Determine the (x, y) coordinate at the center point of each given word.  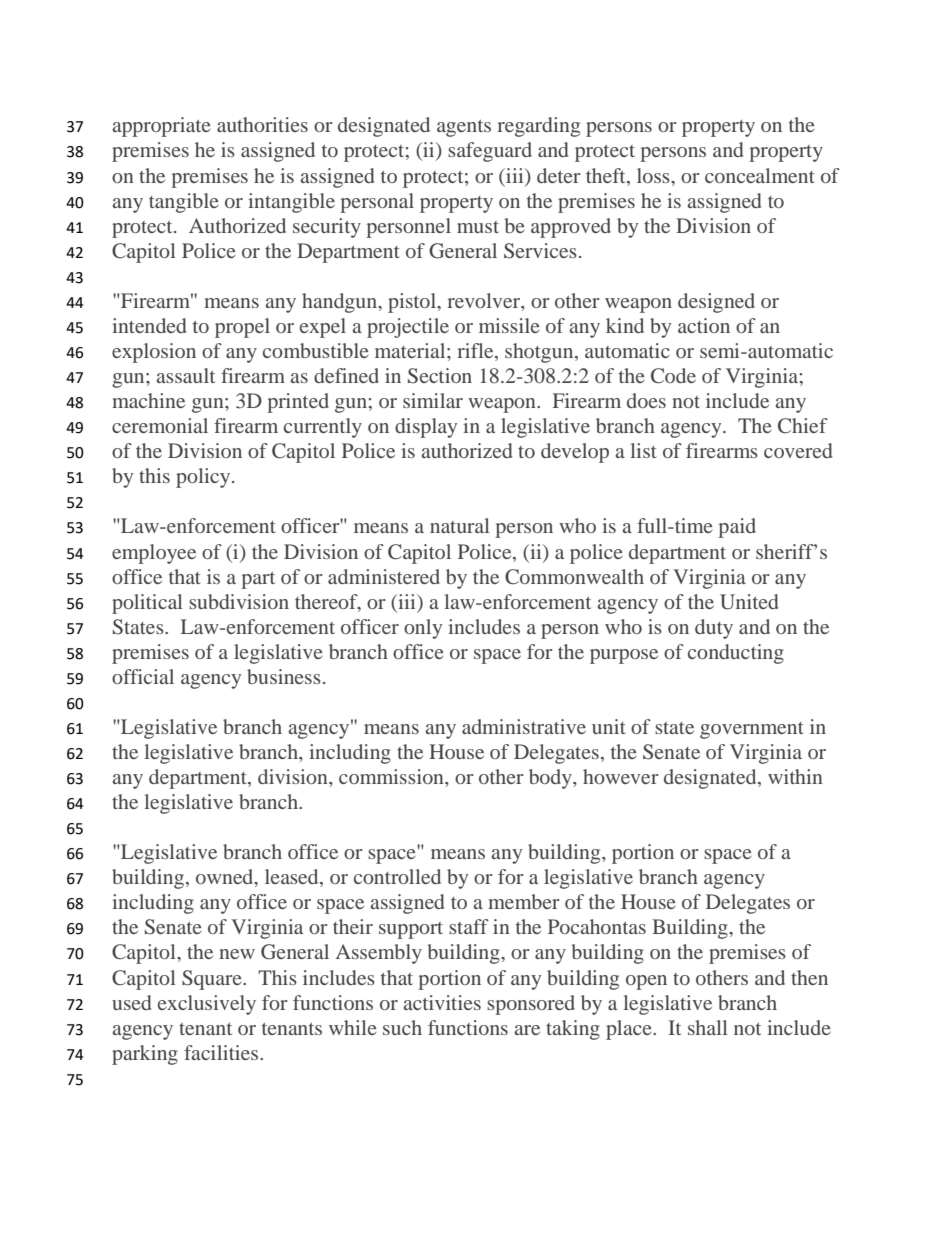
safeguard (490, 152)
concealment (760, 175)
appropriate (162, 127)
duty (714, 629)
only (423, 629)
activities (442, 1002)
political (147, 604)
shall (708, 1027)
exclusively (207, 1005)
